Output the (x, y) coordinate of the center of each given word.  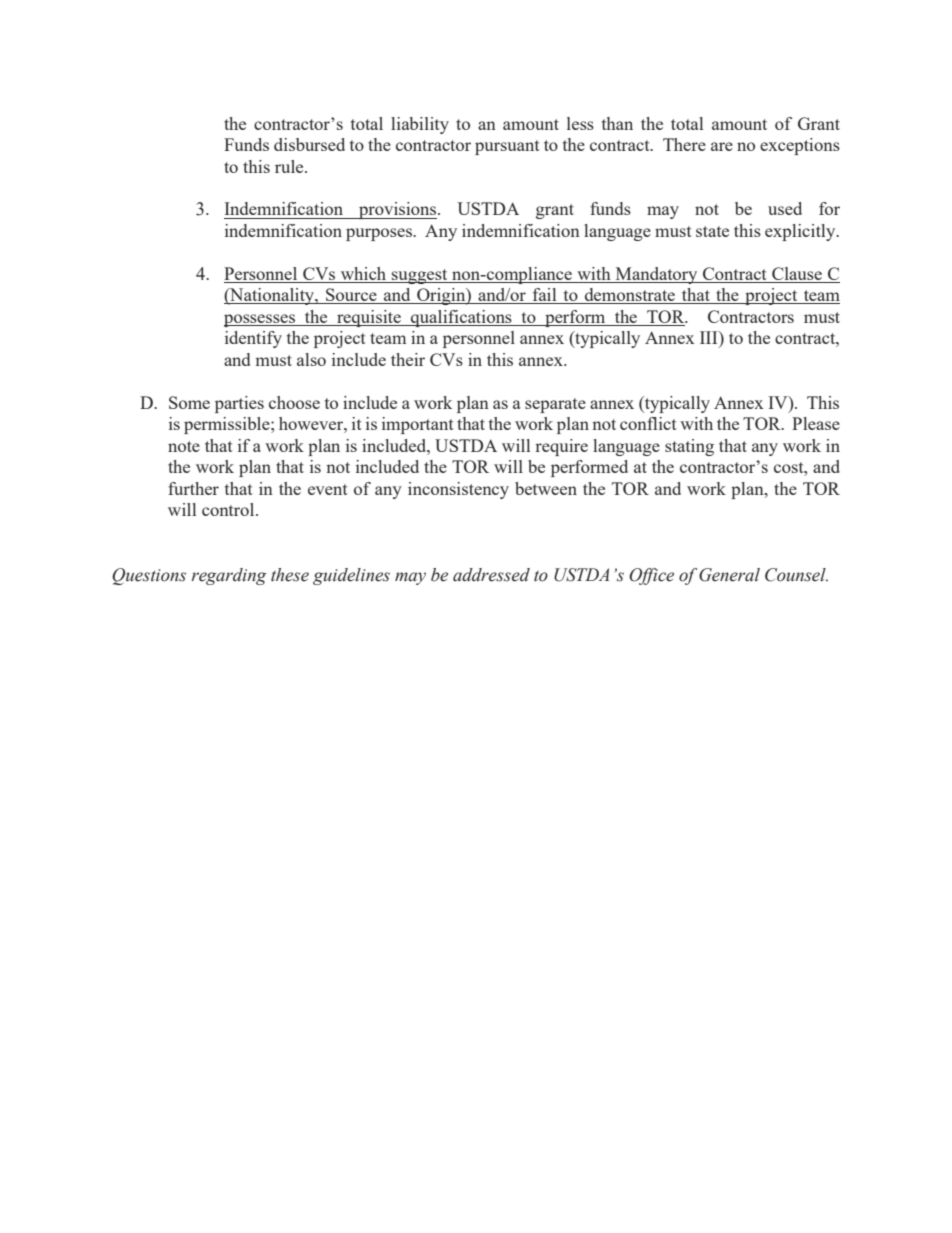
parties (239, 404)
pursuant (507, 147)
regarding (229, 576)
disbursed (309, 144)
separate (555, 405)
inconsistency (458, 490)
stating (689, 447)
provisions (398, 210)
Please (816, 423)
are (722, 146)
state (712, 231)
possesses (260, 320)
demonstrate (630, 296)
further (193, 488)
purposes (380, 234)
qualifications (461, 318)
